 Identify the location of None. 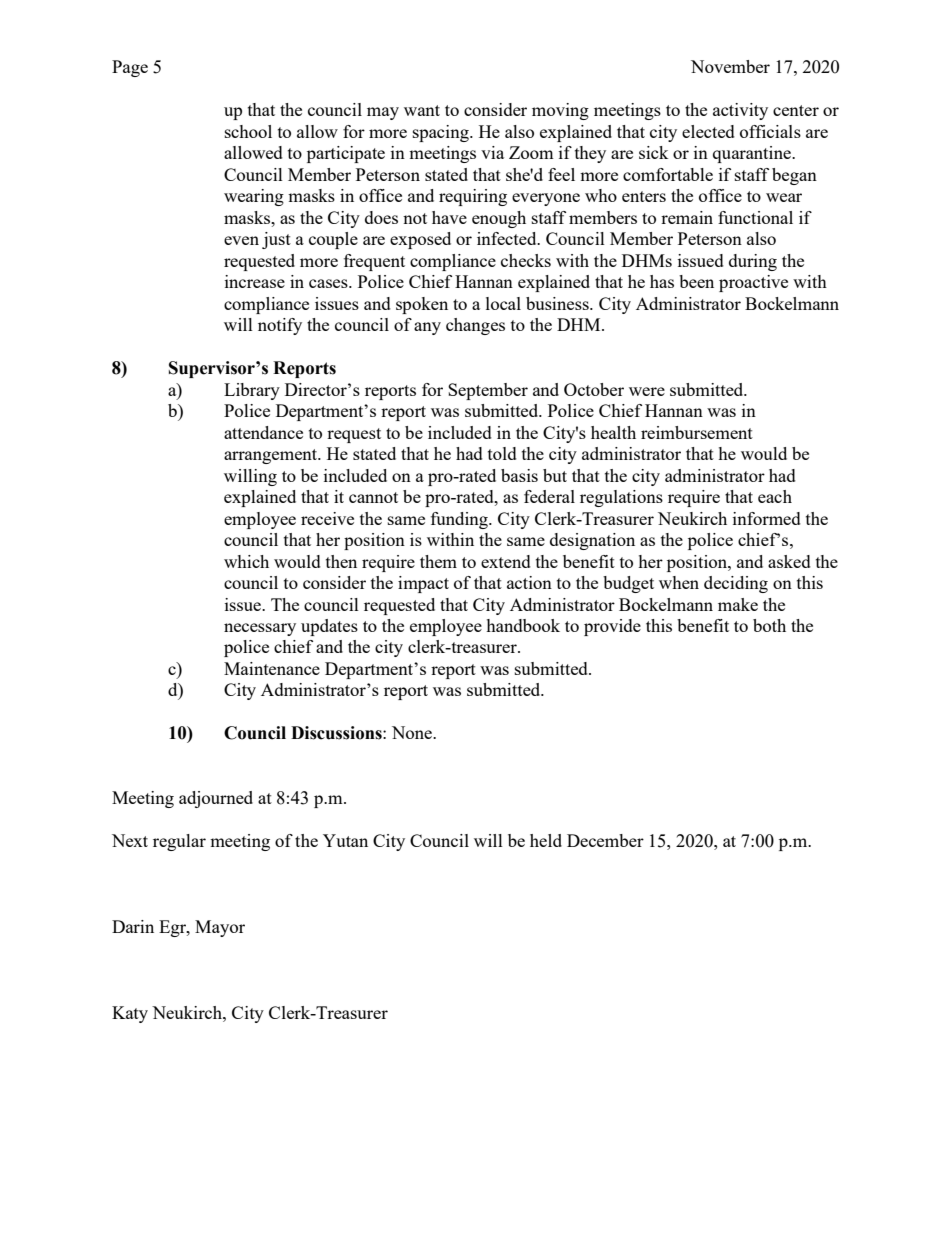
(413, 732).
